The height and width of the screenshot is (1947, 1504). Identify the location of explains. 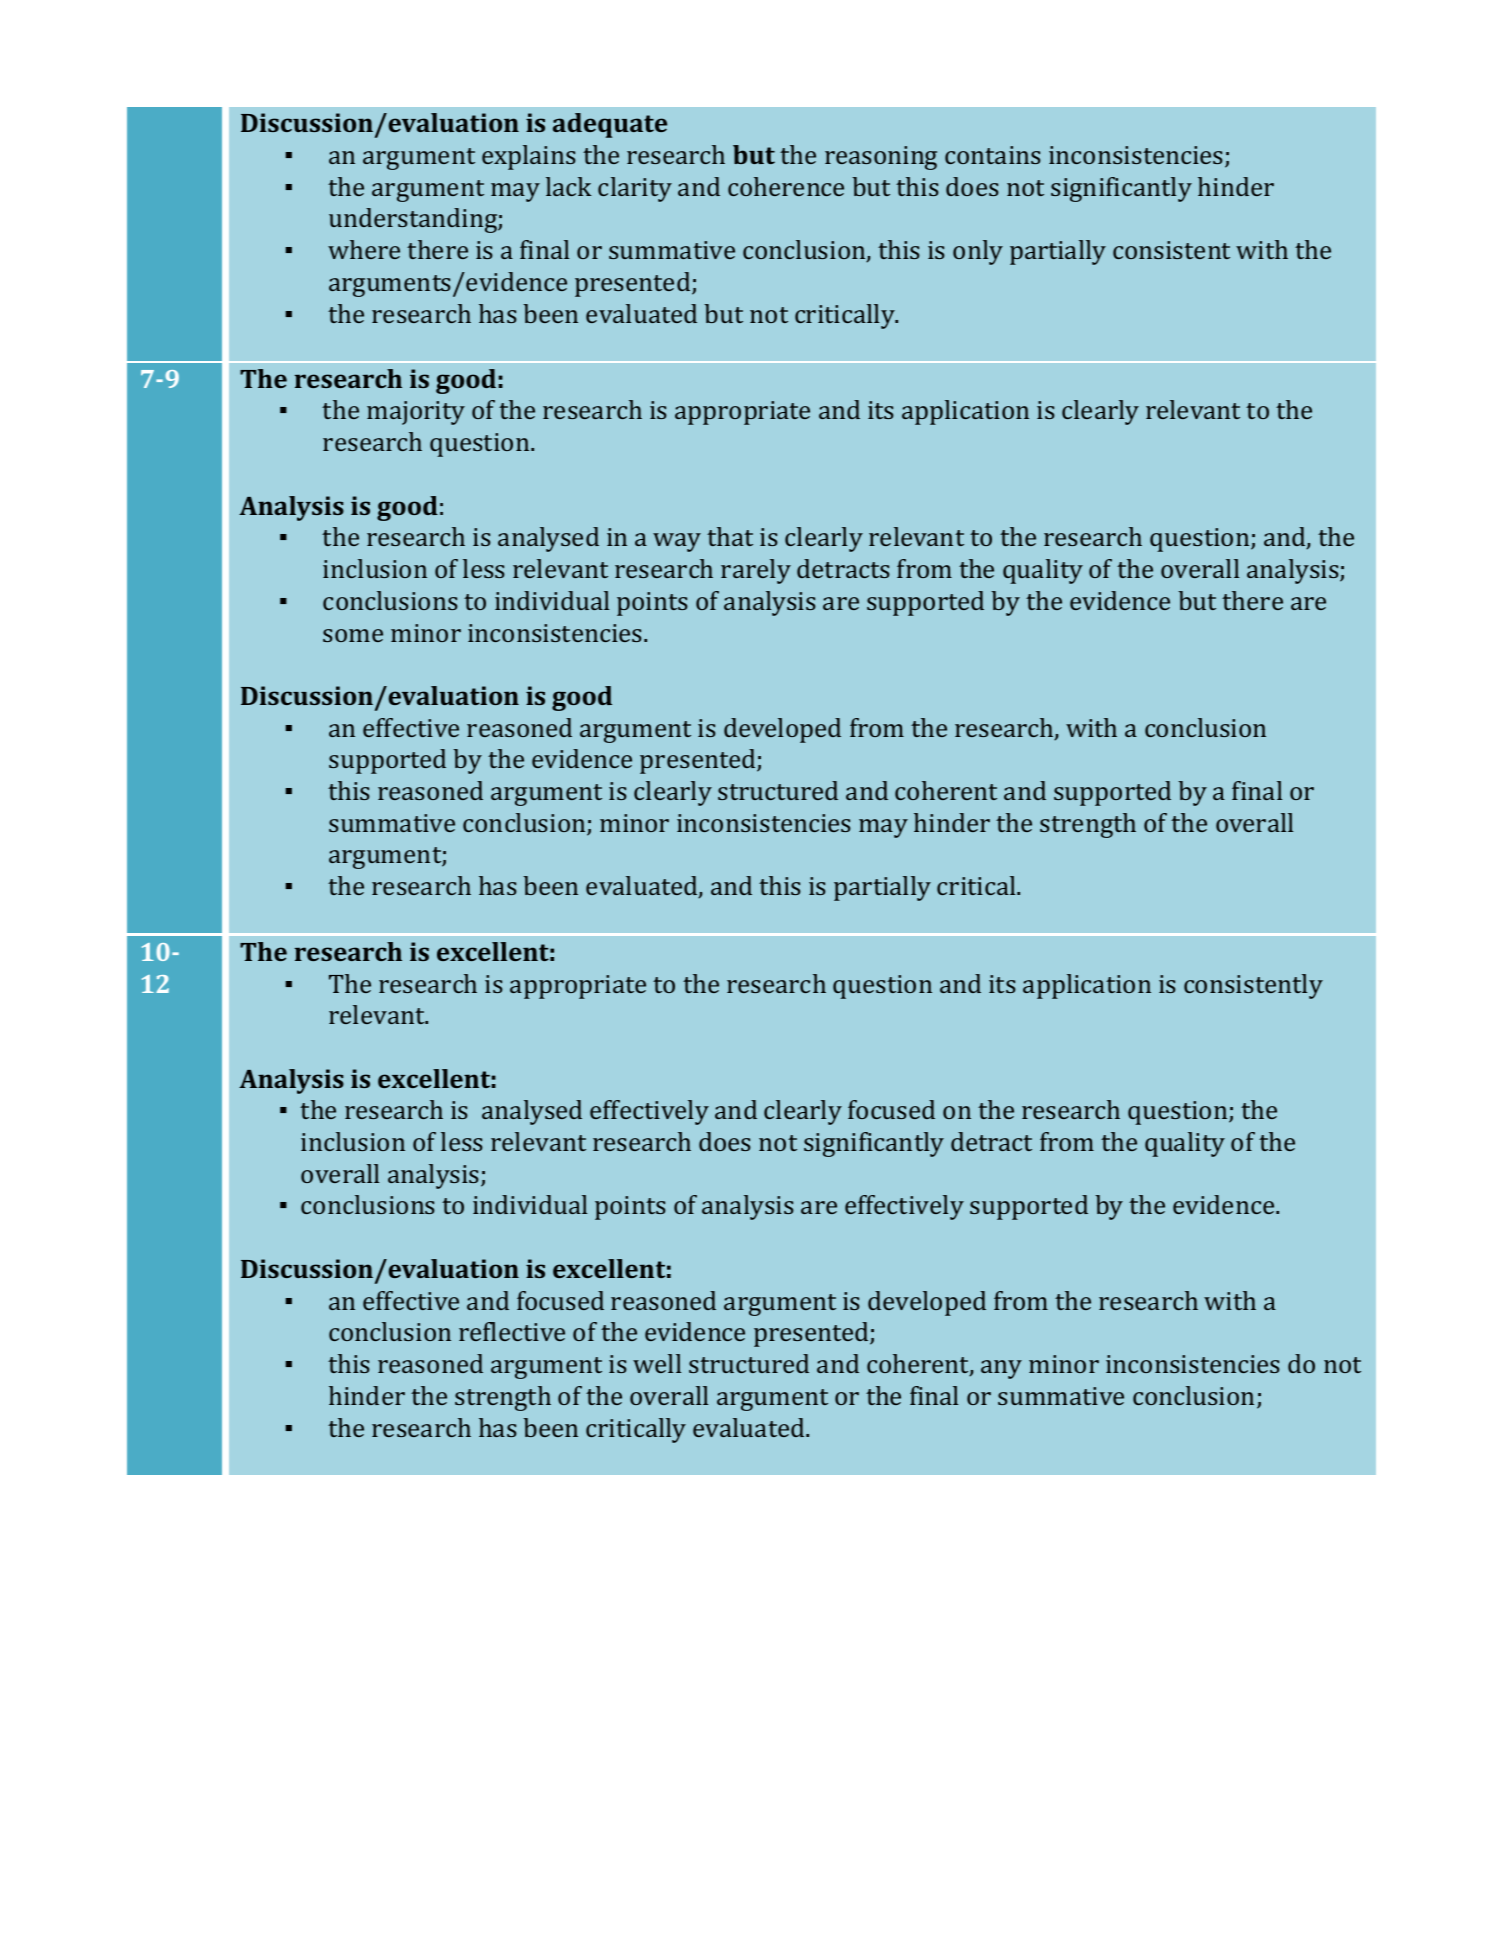
(529, 157).
